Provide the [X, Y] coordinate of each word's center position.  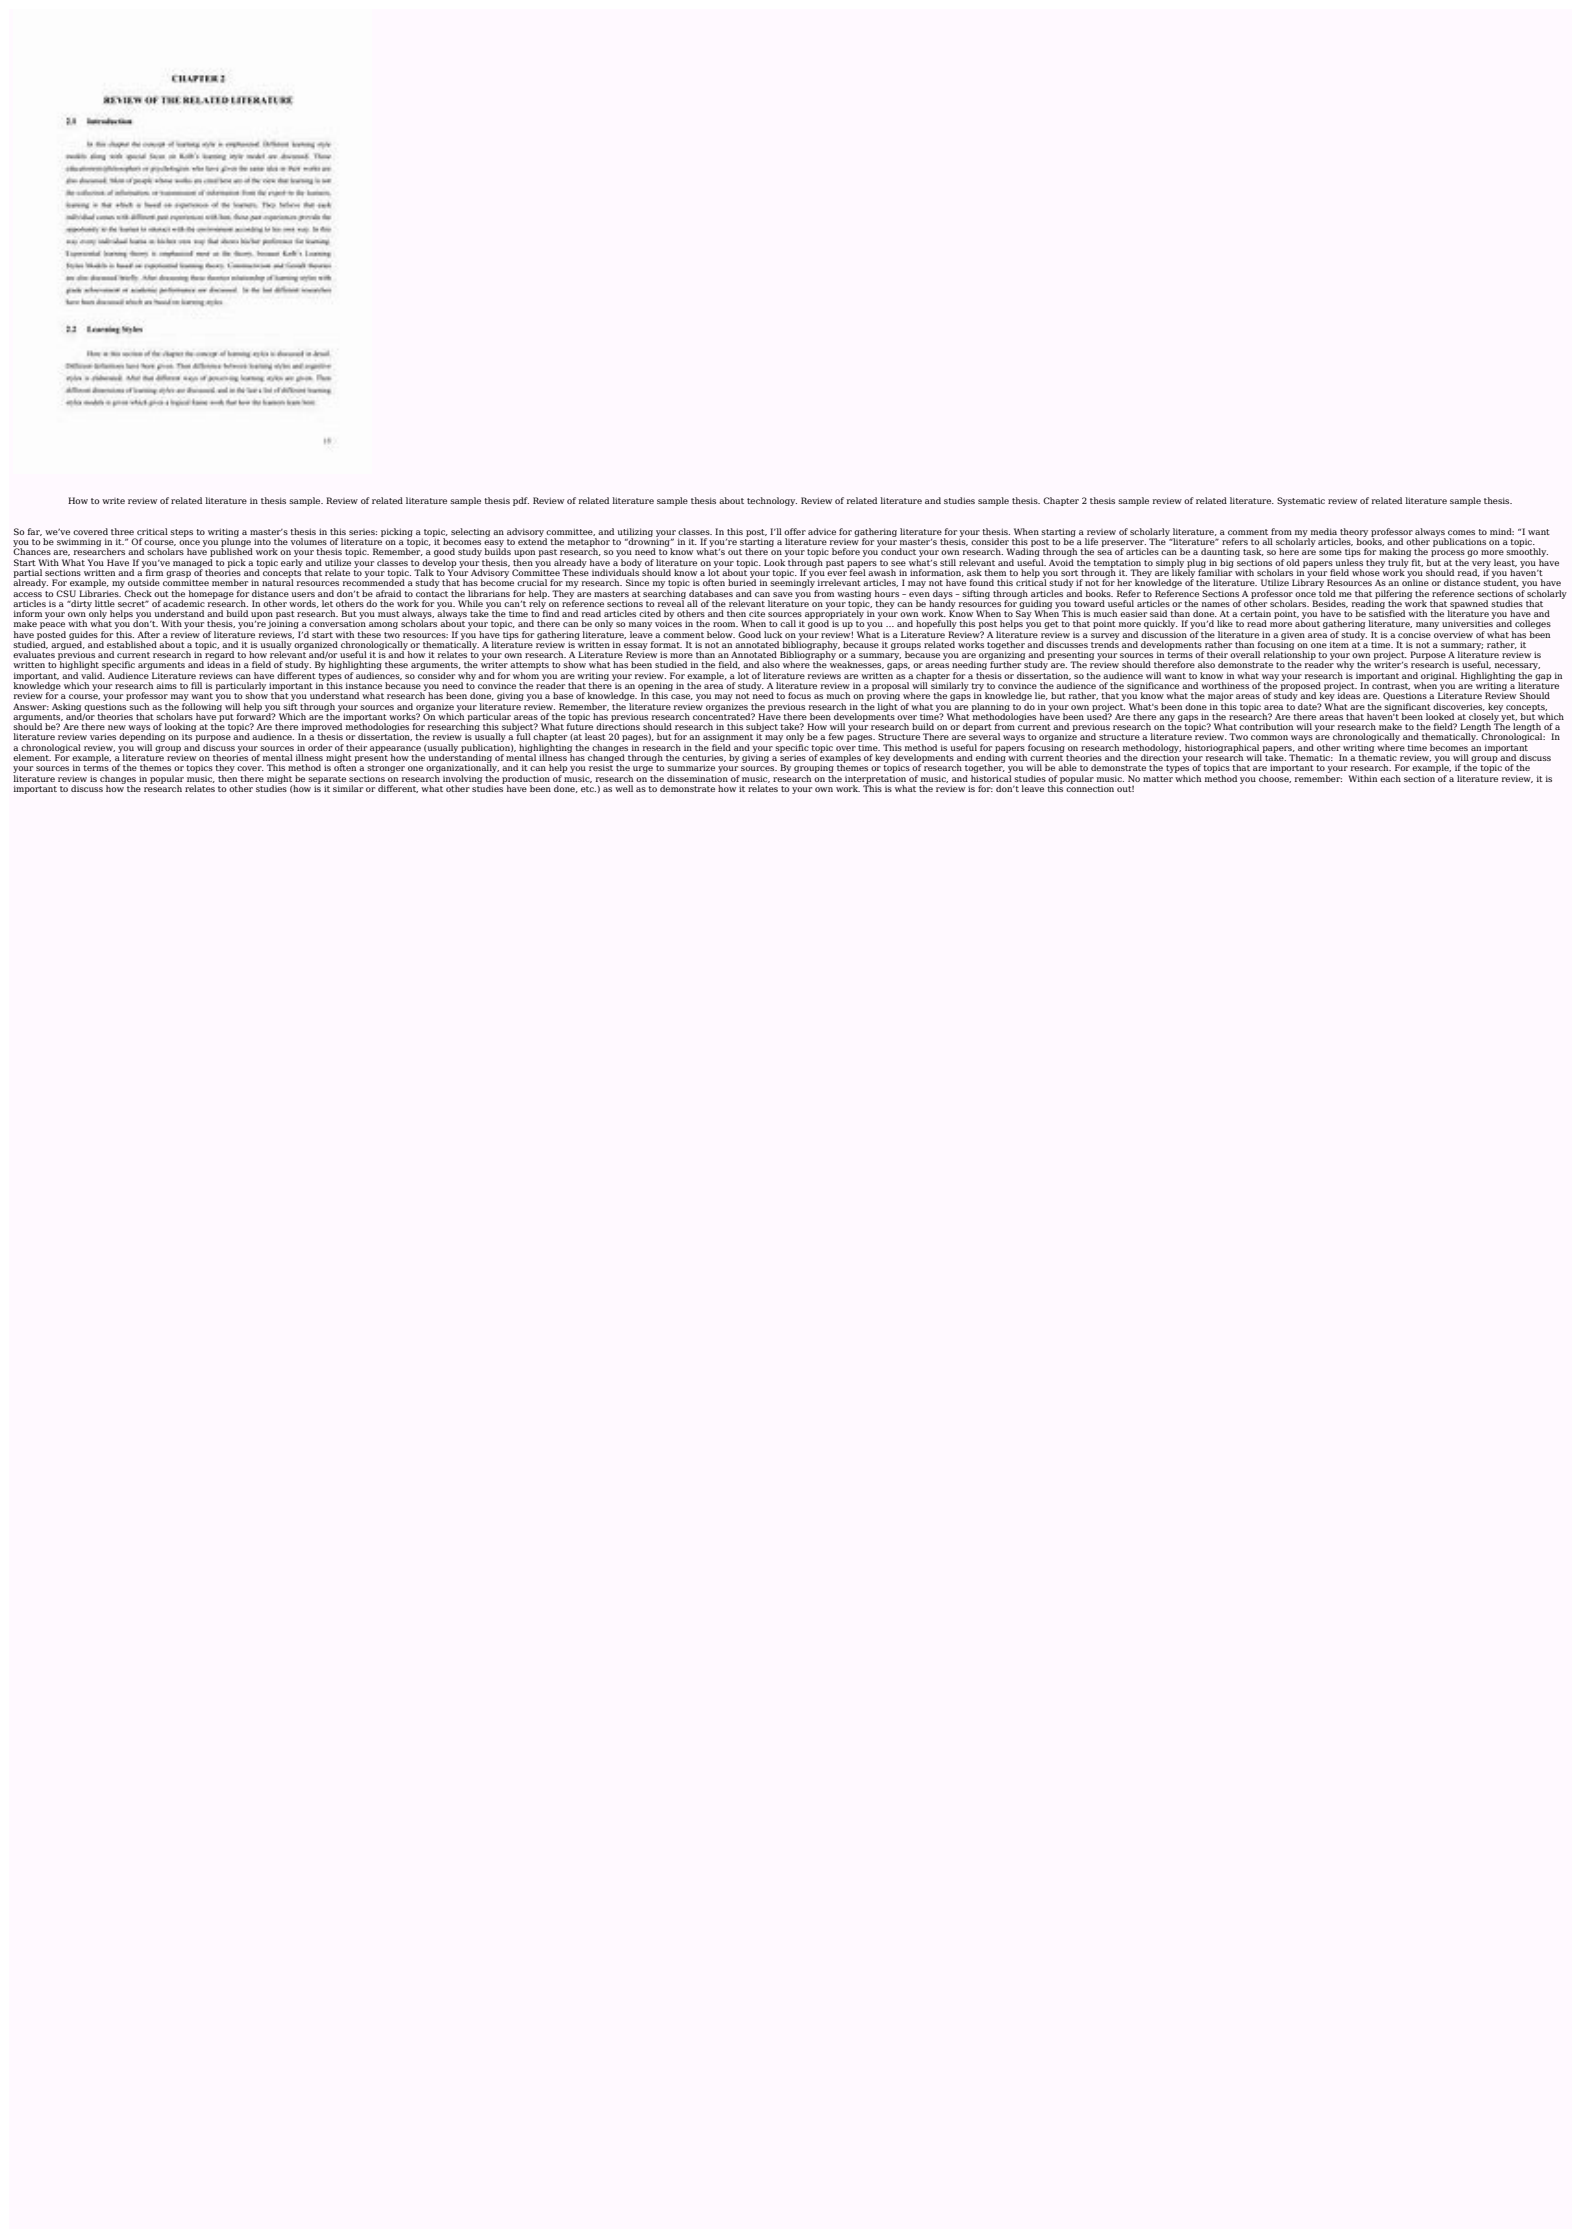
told [1327, 592]
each [1390, 778]
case [682, 697]
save [783, 594]
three [122, 531]
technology [772, 501]
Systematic [1301, 501]
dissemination [697, 777]
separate [327, 781]
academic [184, 603]
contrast [1391, 686]
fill [196, 685]
